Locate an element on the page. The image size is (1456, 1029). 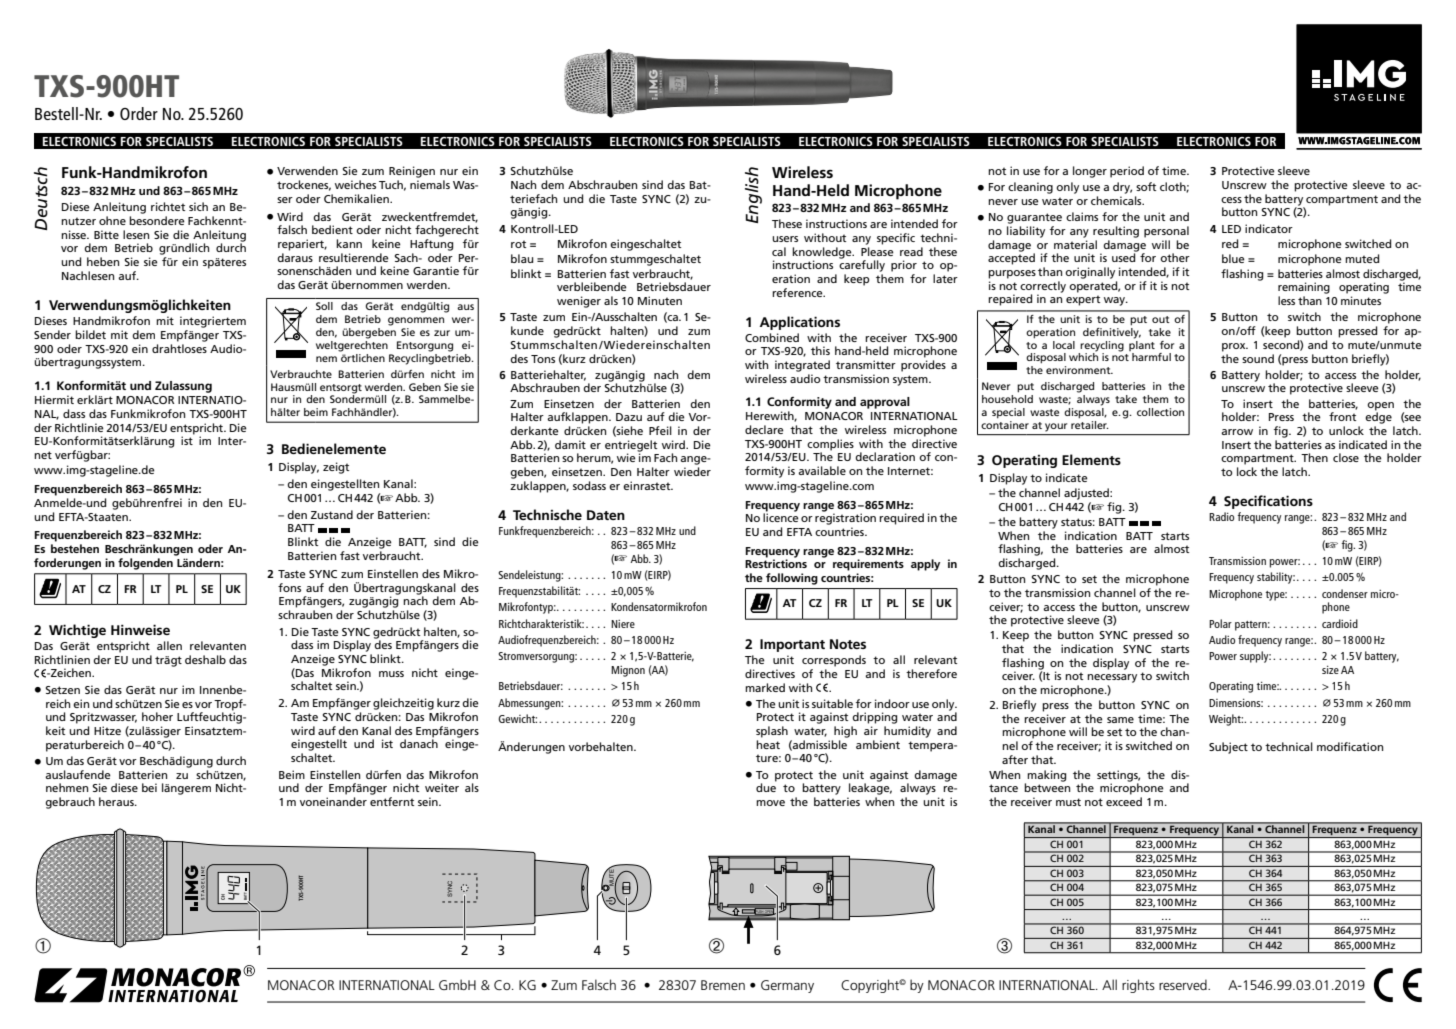
soft is located at coordinates (1146, 186).
